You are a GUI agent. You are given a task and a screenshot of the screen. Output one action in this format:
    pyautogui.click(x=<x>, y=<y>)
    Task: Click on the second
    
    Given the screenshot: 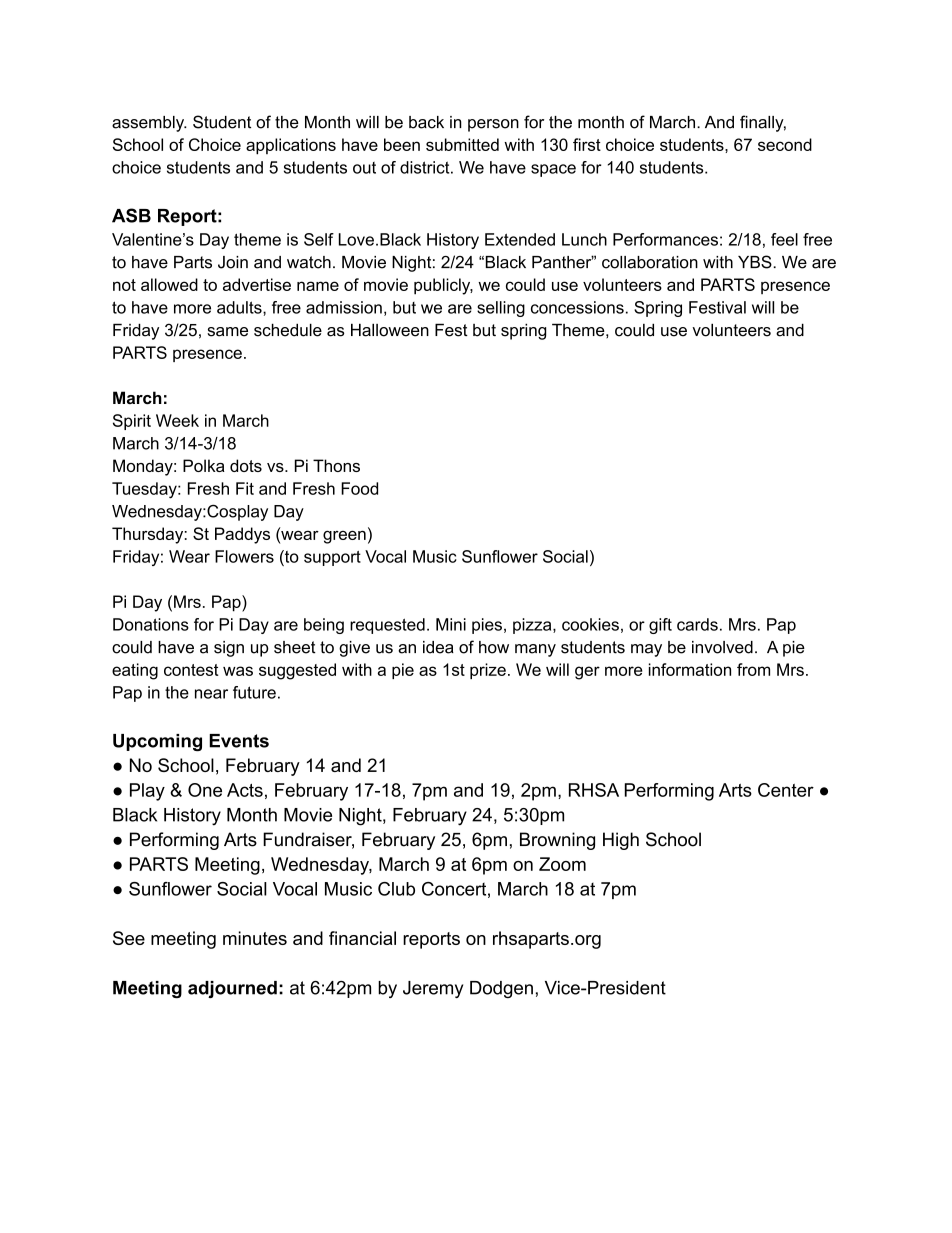 What is the action you would take?
    pyautogui.click(x=785, y=144)
